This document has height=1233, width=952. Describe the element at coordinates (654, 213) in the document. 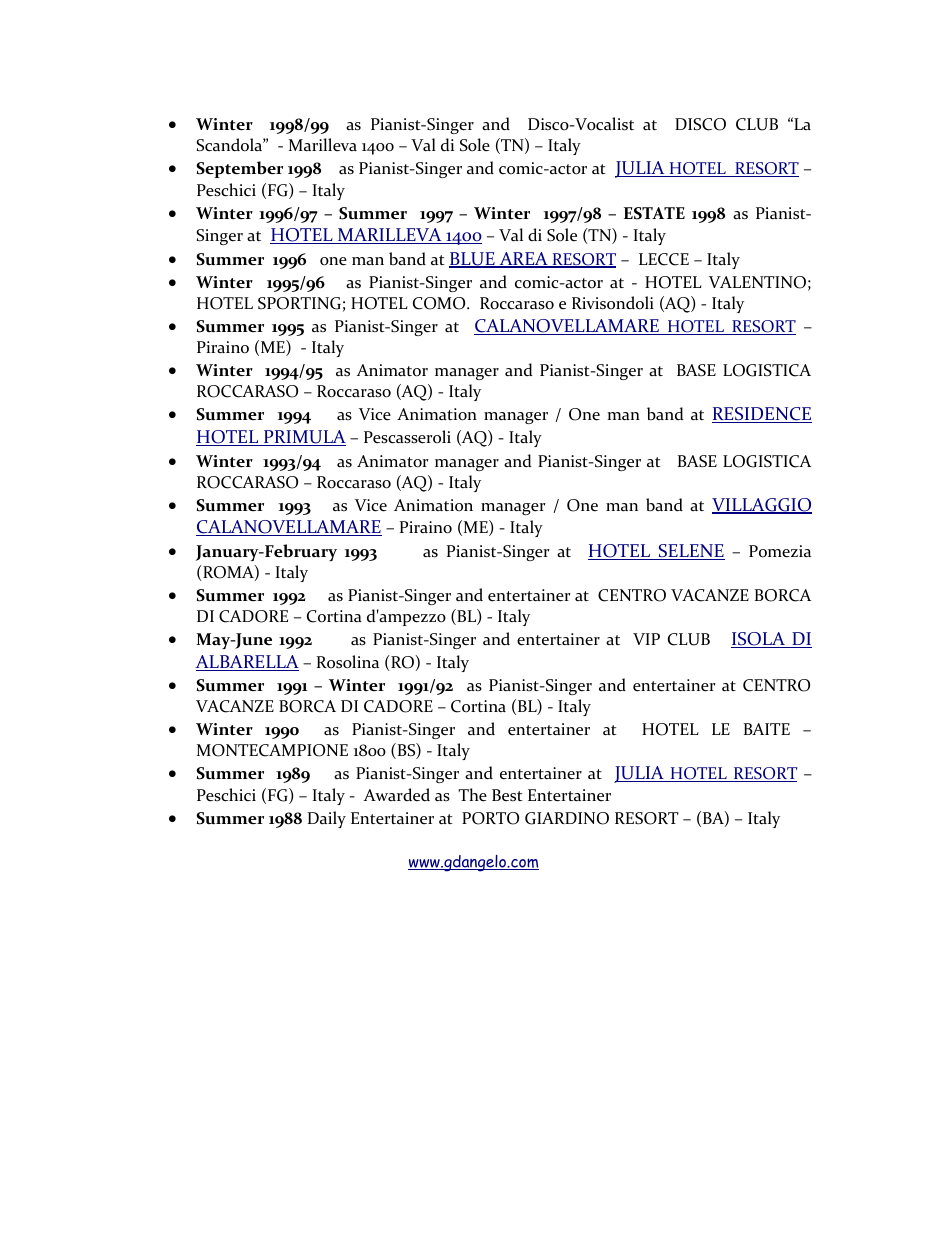

I see `ESTATE` at that location.
